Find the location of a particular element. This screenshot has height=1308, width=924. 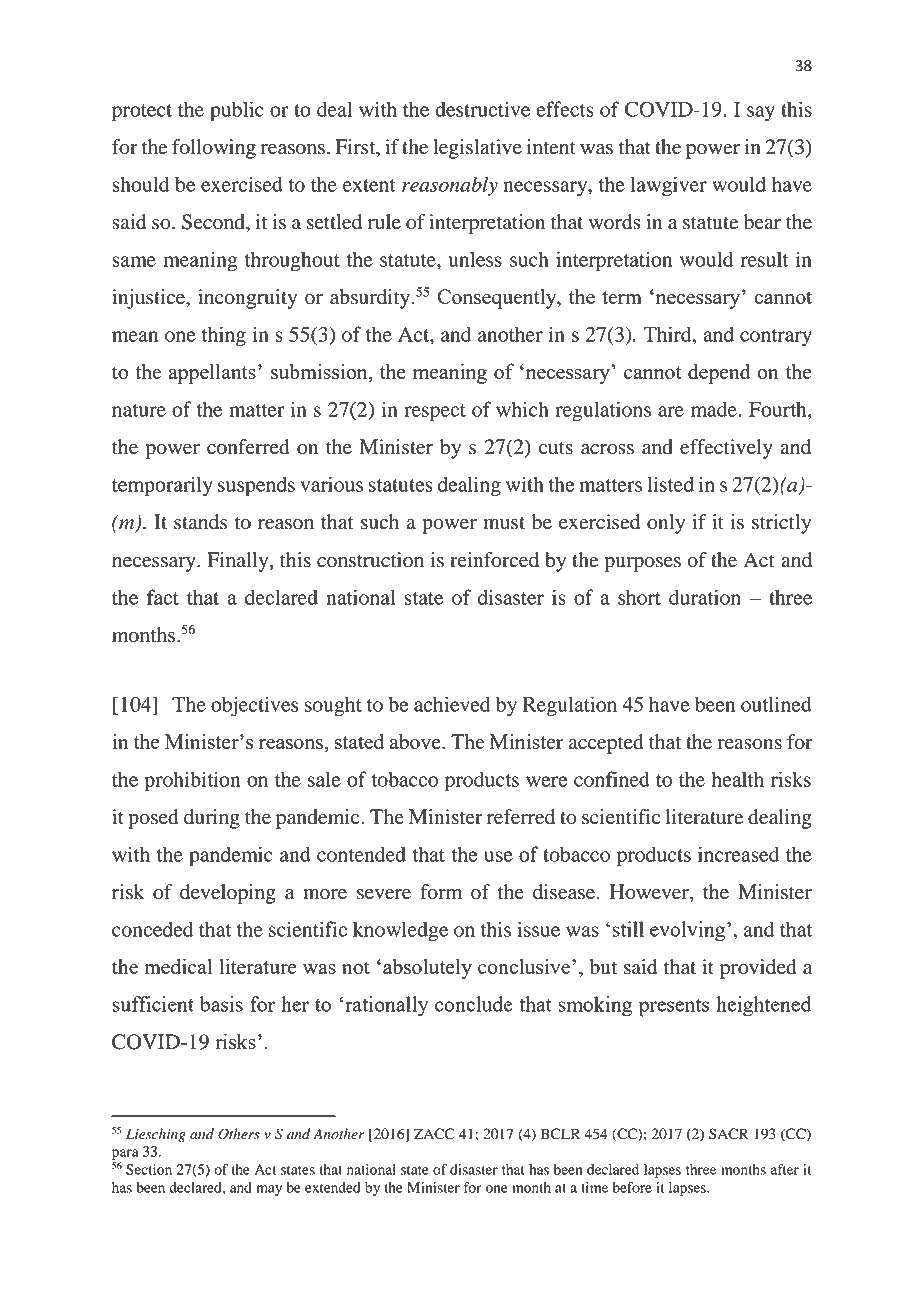

say is located at coordinates (761, 114).
